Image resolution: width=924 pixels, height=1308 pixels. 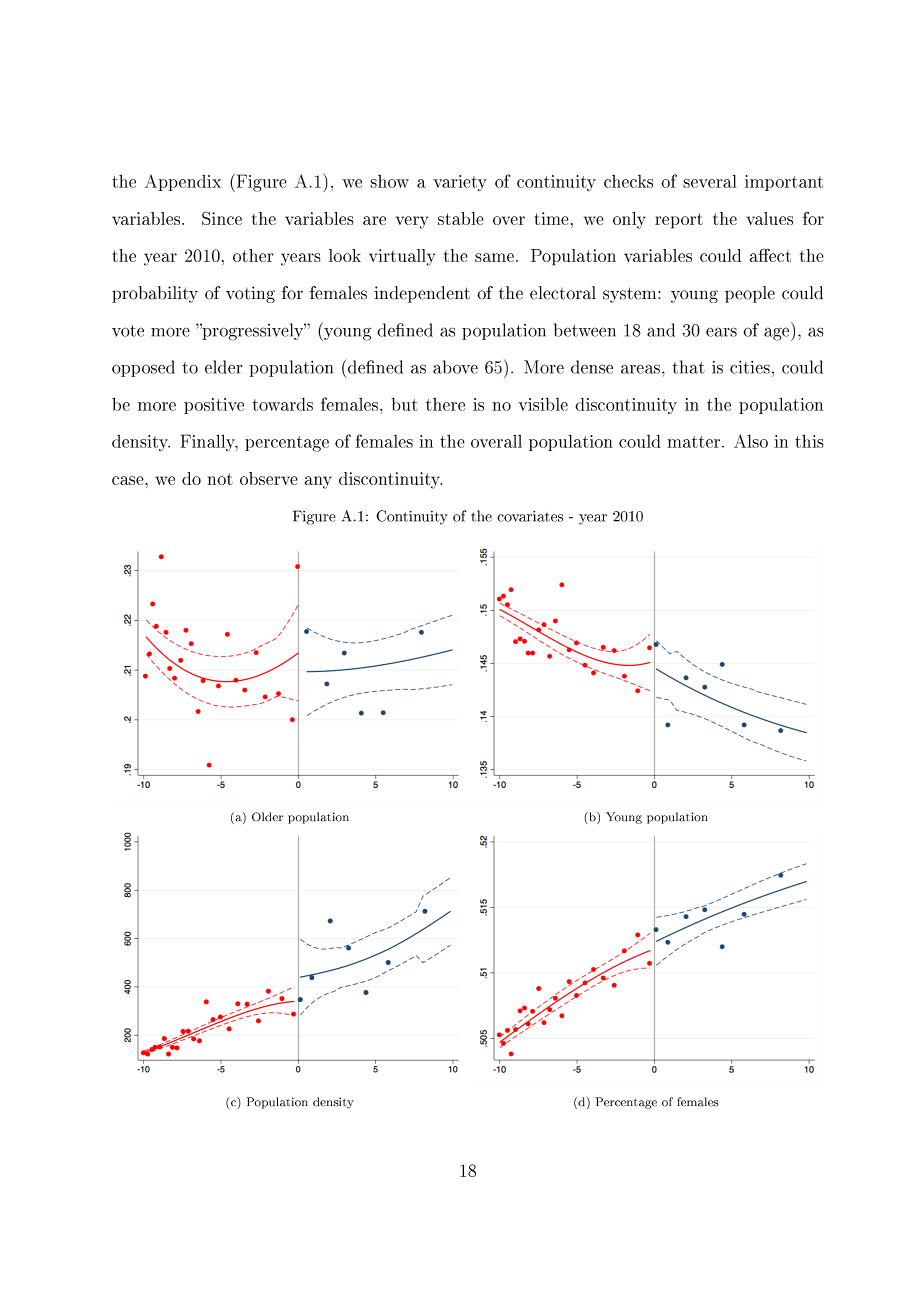 What do you see at coordinates (445, 404) in the screenshot?
I see `there` at bounding box center [445, 404].
